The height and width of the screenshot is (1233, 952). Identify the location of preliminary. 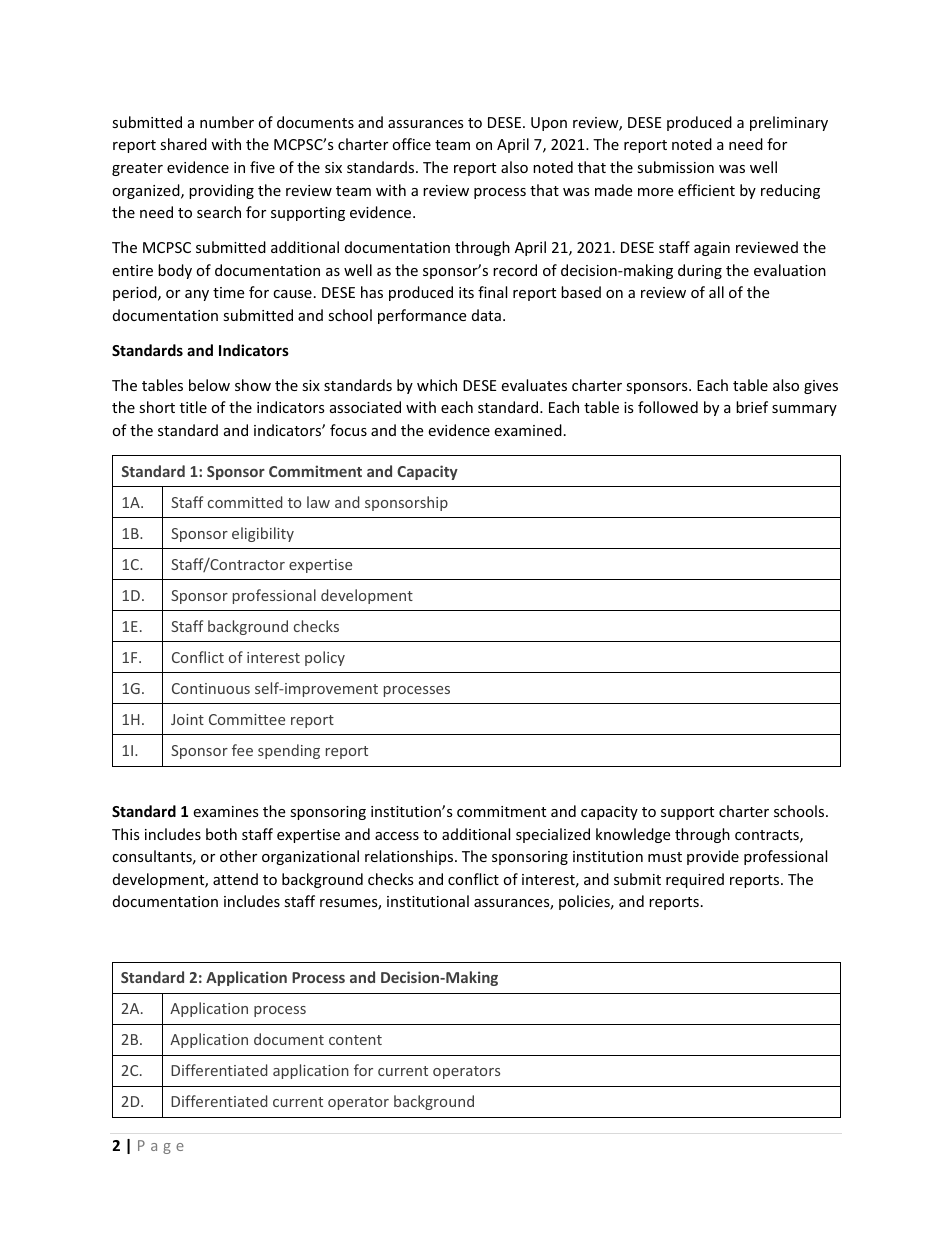
(789, 123).
